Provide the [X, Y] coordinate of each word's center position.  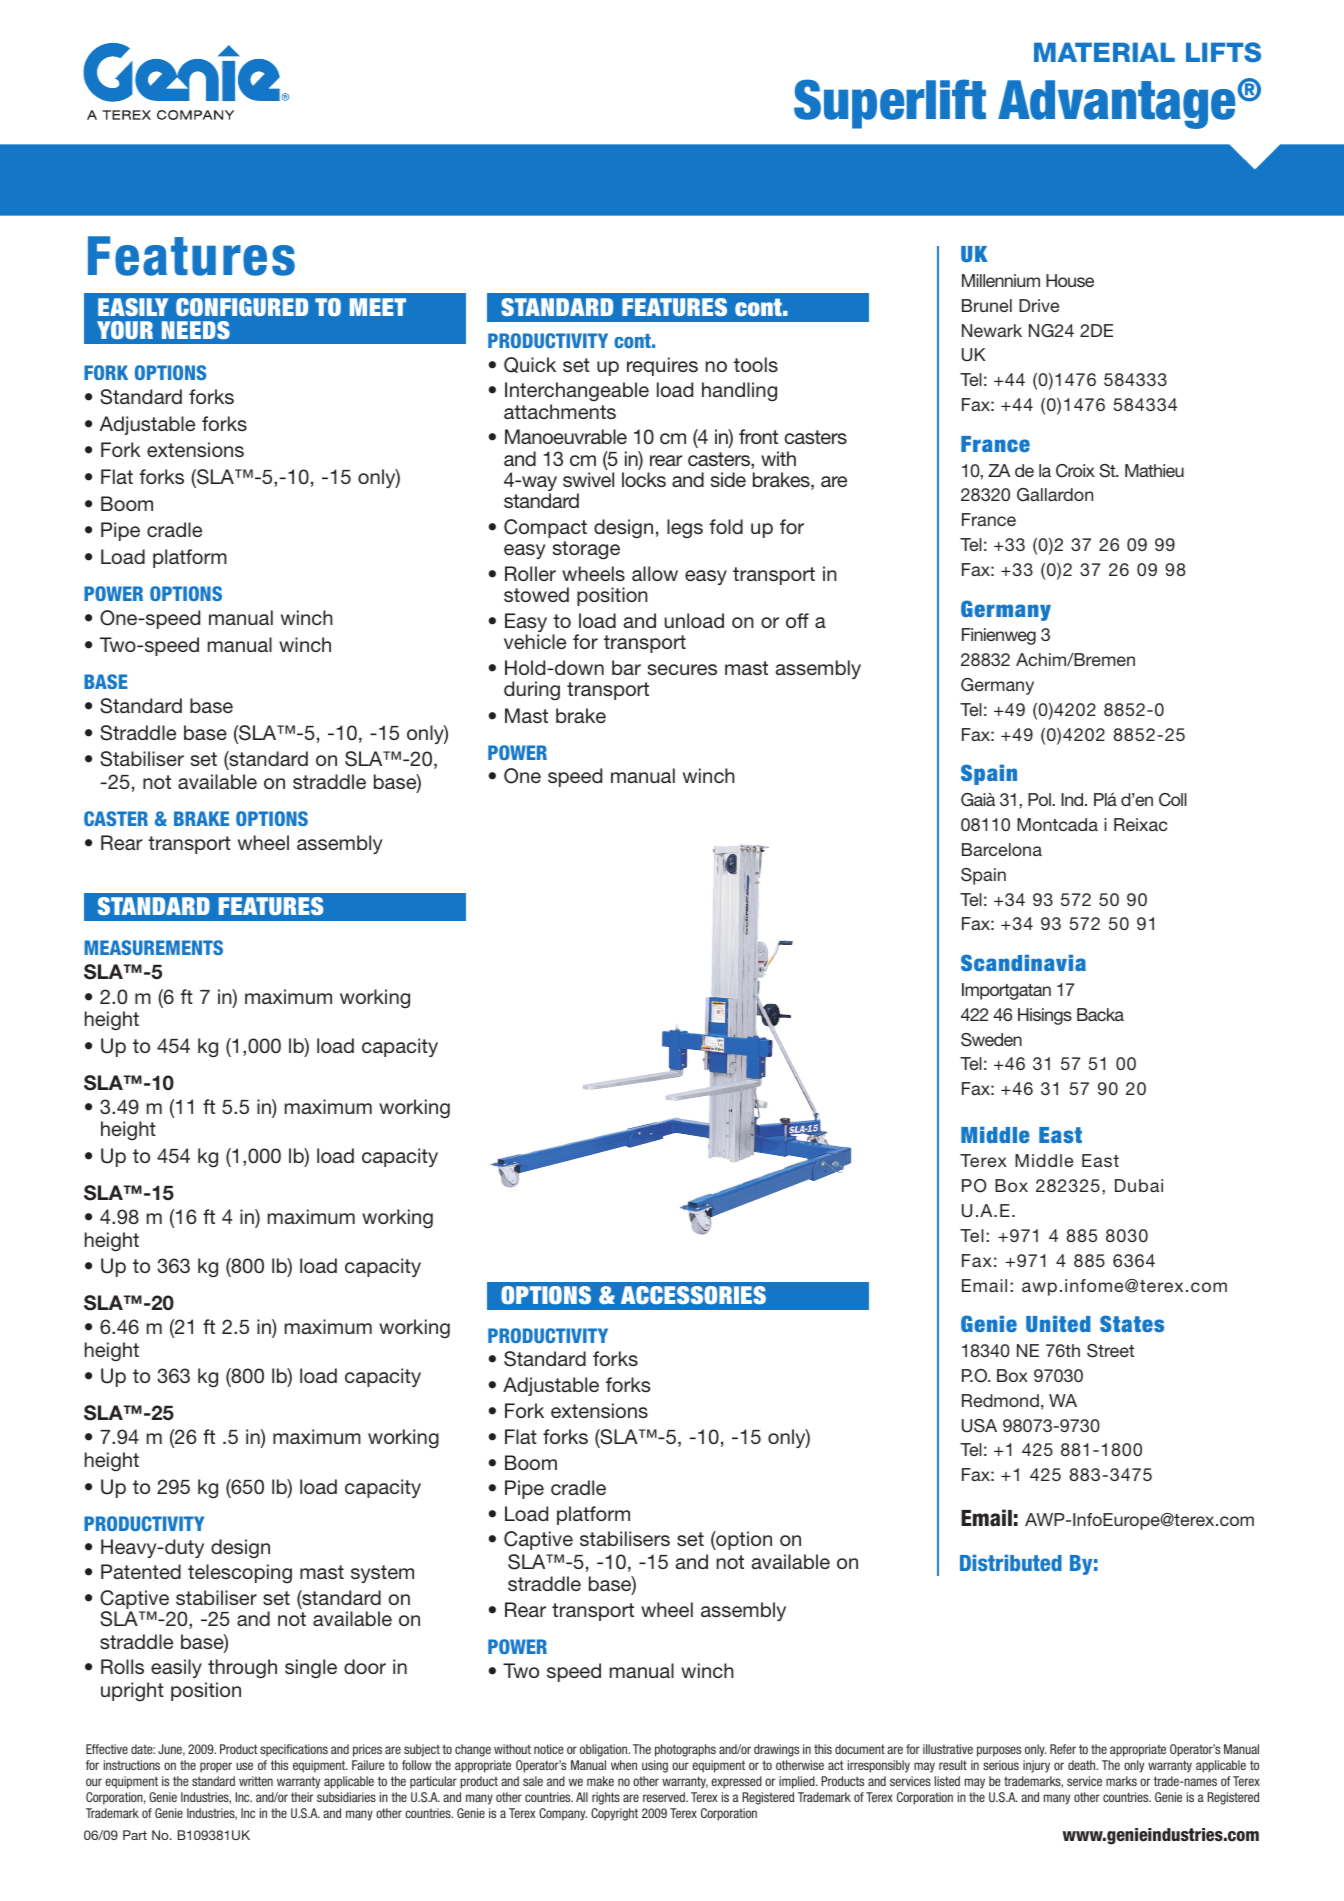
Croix [1075, 471]
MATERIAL [1104, 52]
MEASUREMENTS [153, 947]
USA [979, 1426]
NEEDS [196, 330]
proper [216, 1767]
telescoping [240, 1573]
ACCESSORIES [693, 1295]
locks [644, 479]
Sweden [991, 1040]
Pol [1040, 799]
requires [662, 366]
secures [682, 669]
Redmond [1000, 1400]
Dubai [1139, 1185]
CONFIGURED [242, 307]
